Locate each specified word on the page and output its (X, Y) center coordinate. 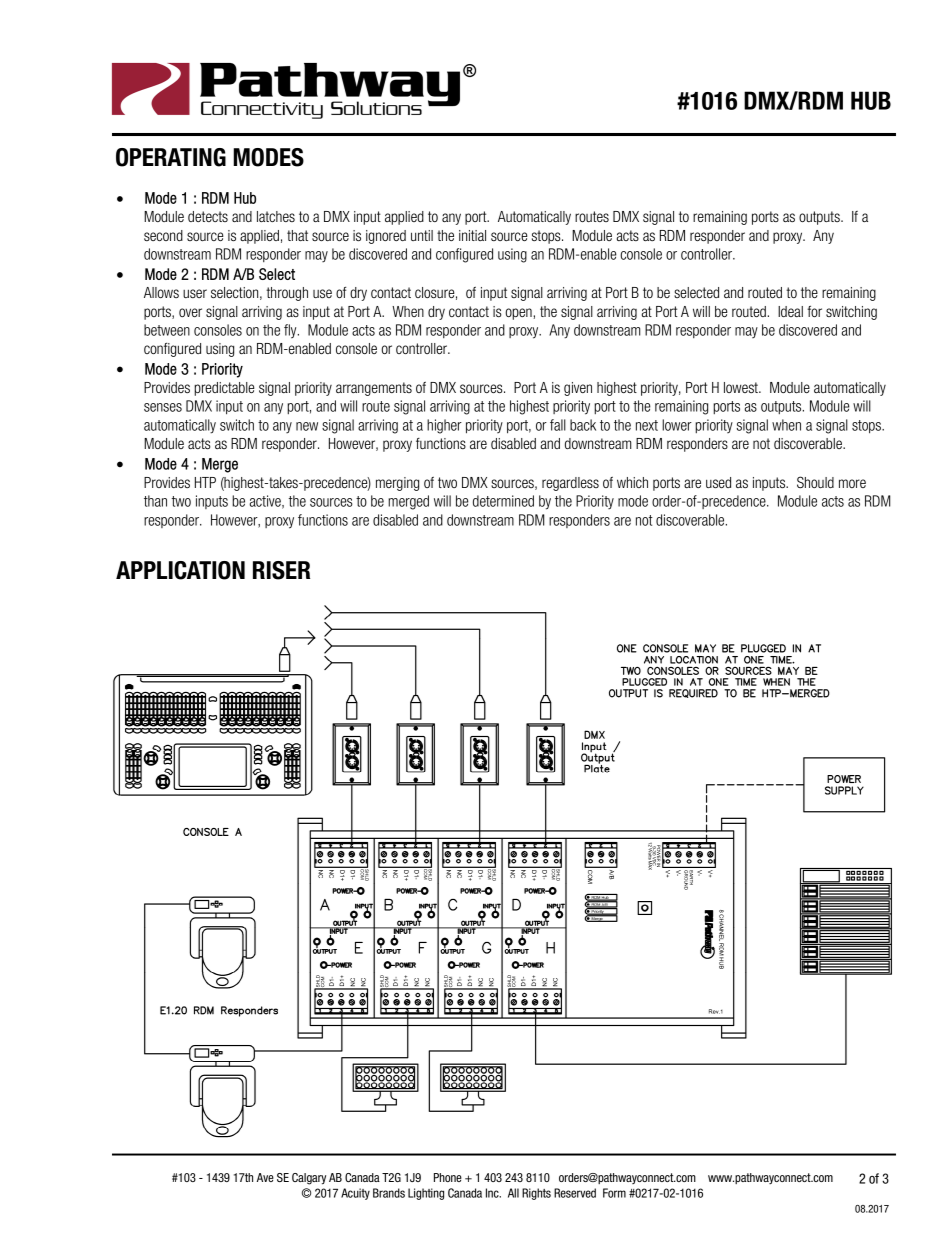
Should (815, 482)
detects (208, 216)
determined (503, 501)
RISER (281, 570)
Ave (265, 1177)
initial (472, 235)
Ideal (790, 311)
